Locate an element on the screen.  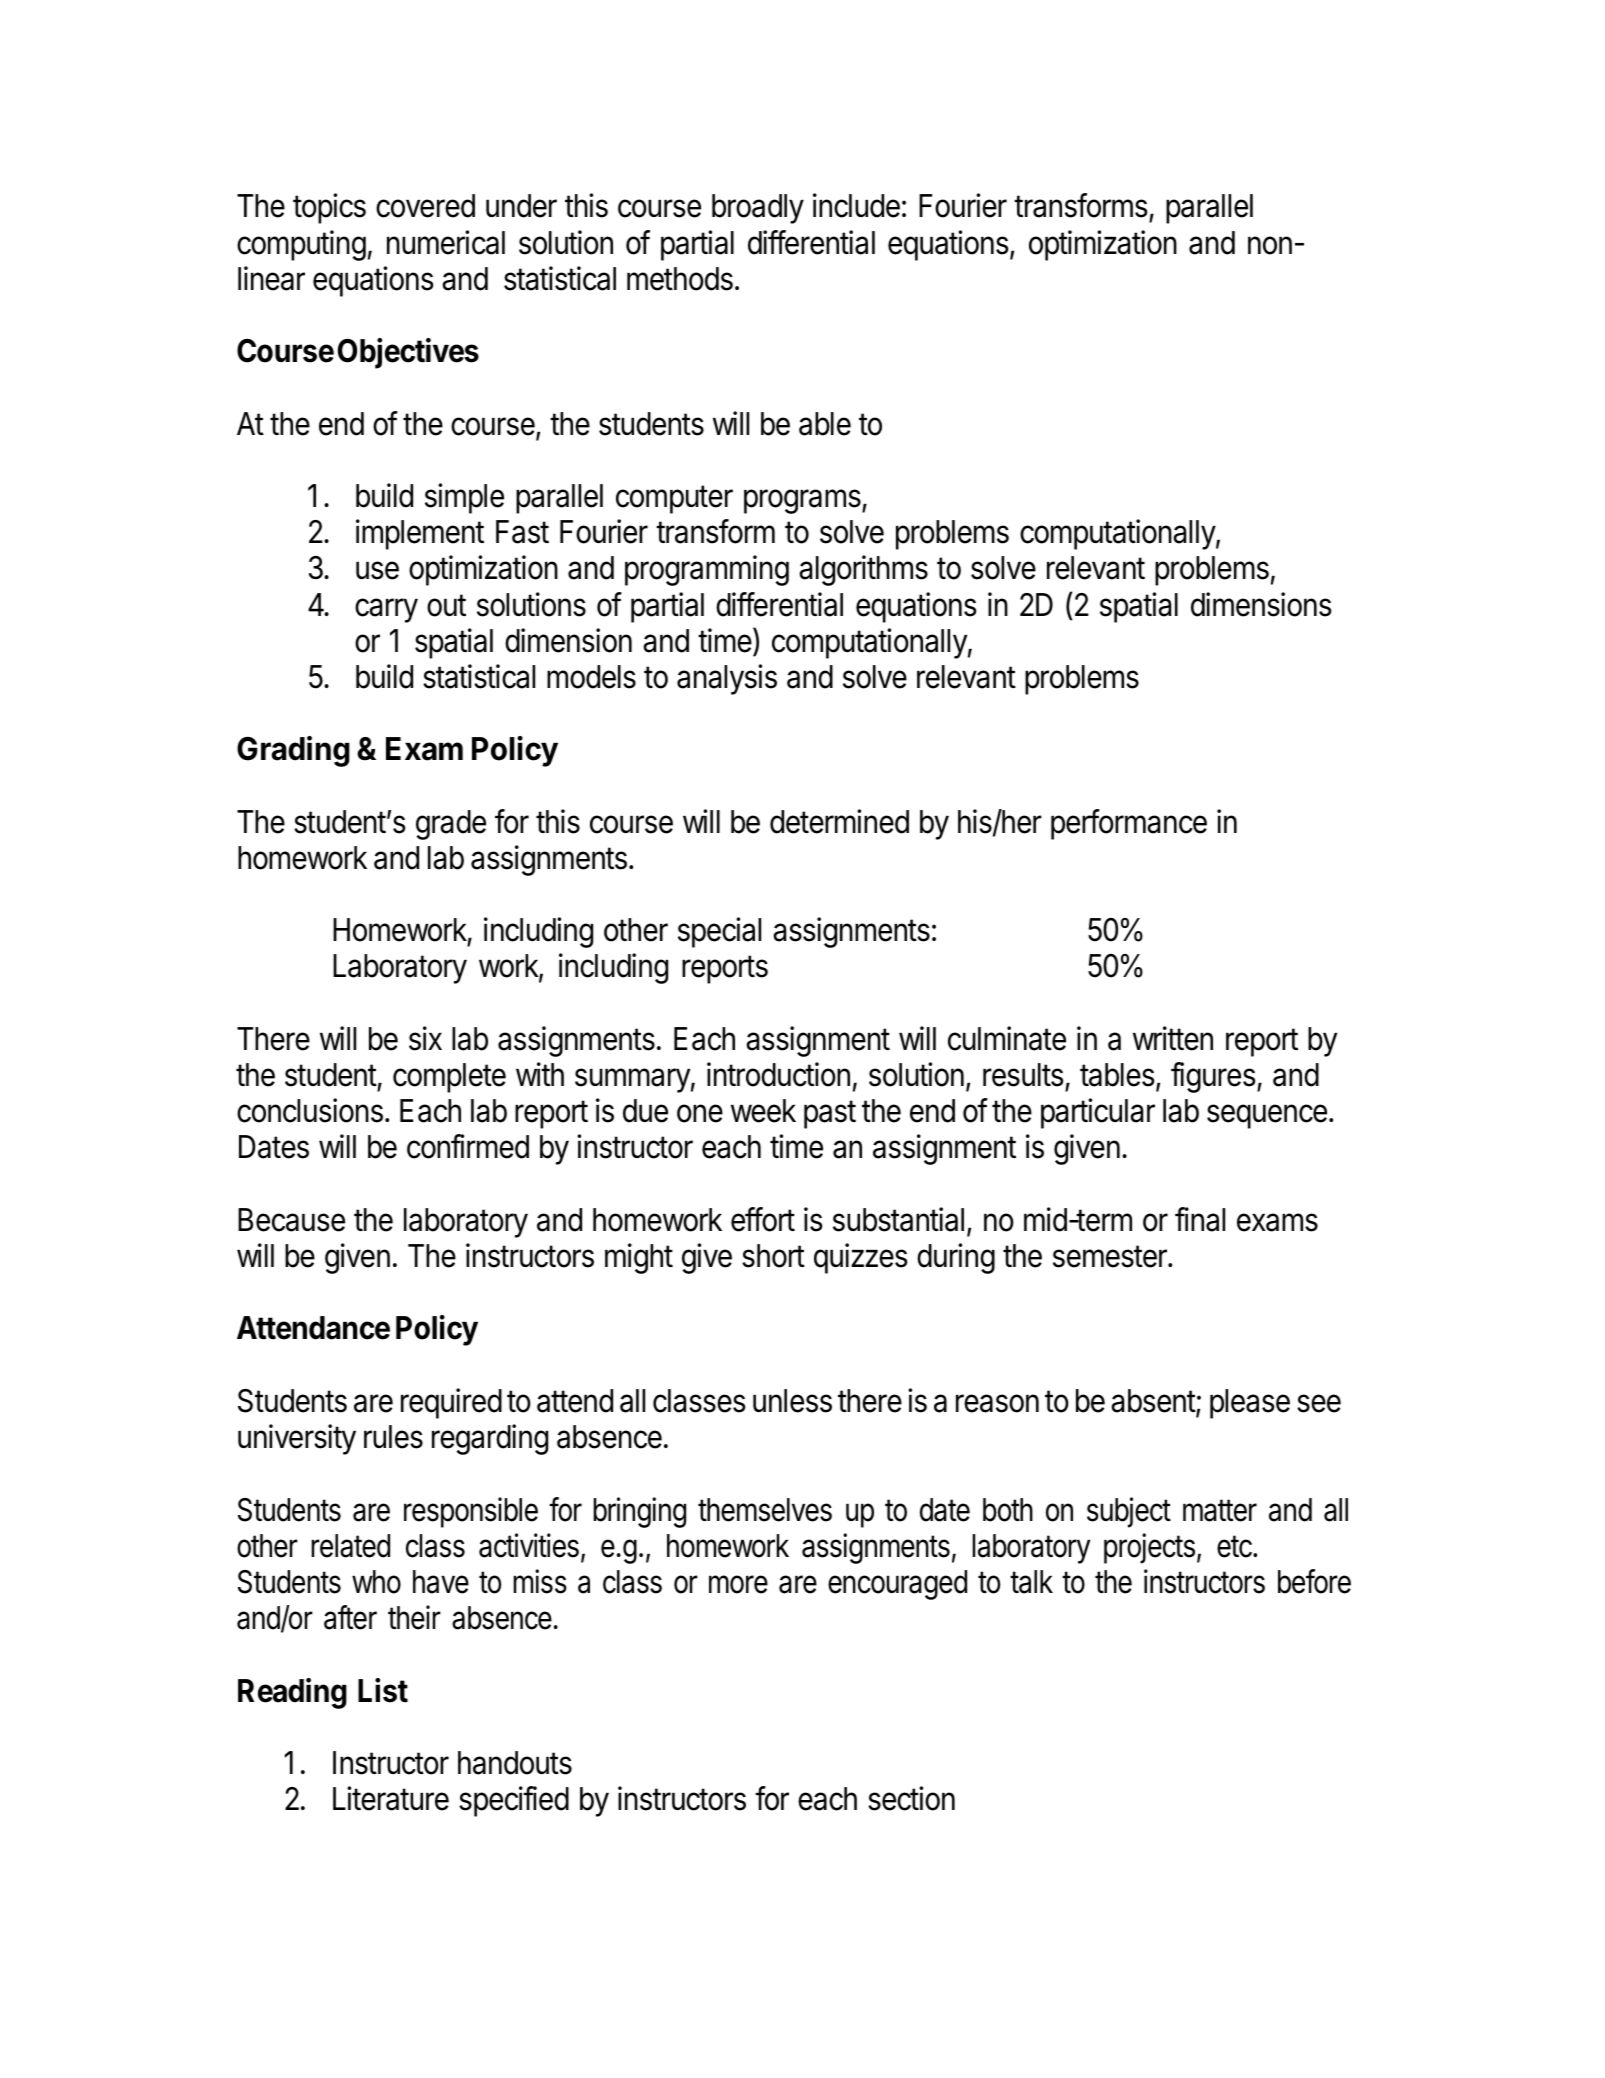
algorithms is located at coordinates (863, 570).
